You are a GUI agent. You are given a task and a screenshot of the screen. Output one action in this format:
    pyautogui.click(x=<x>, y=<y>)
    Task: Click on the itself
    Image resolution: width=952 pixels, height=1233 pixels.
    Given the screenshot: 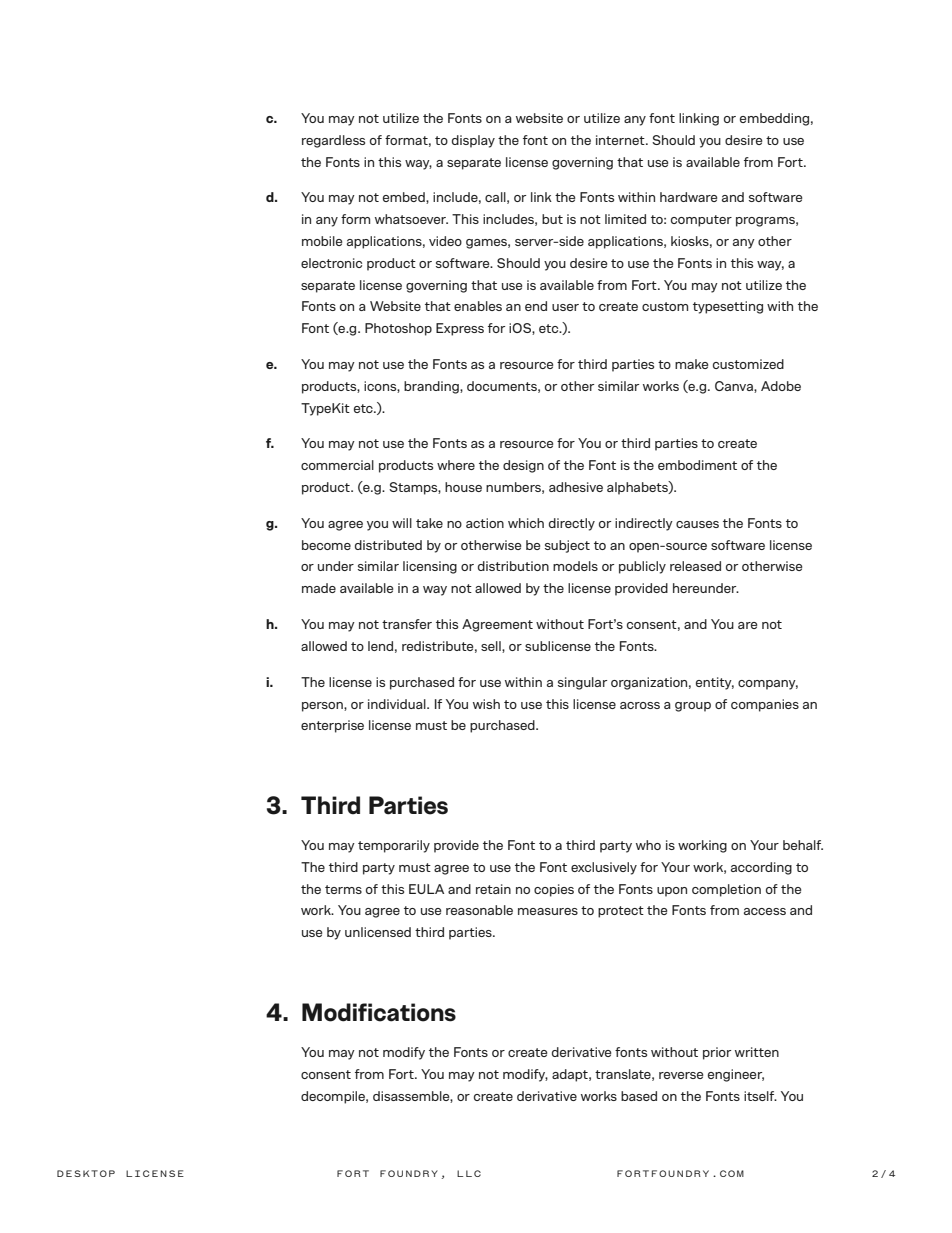 What is the action you would take?
    pyautogui.click(x=760, y=1096)
